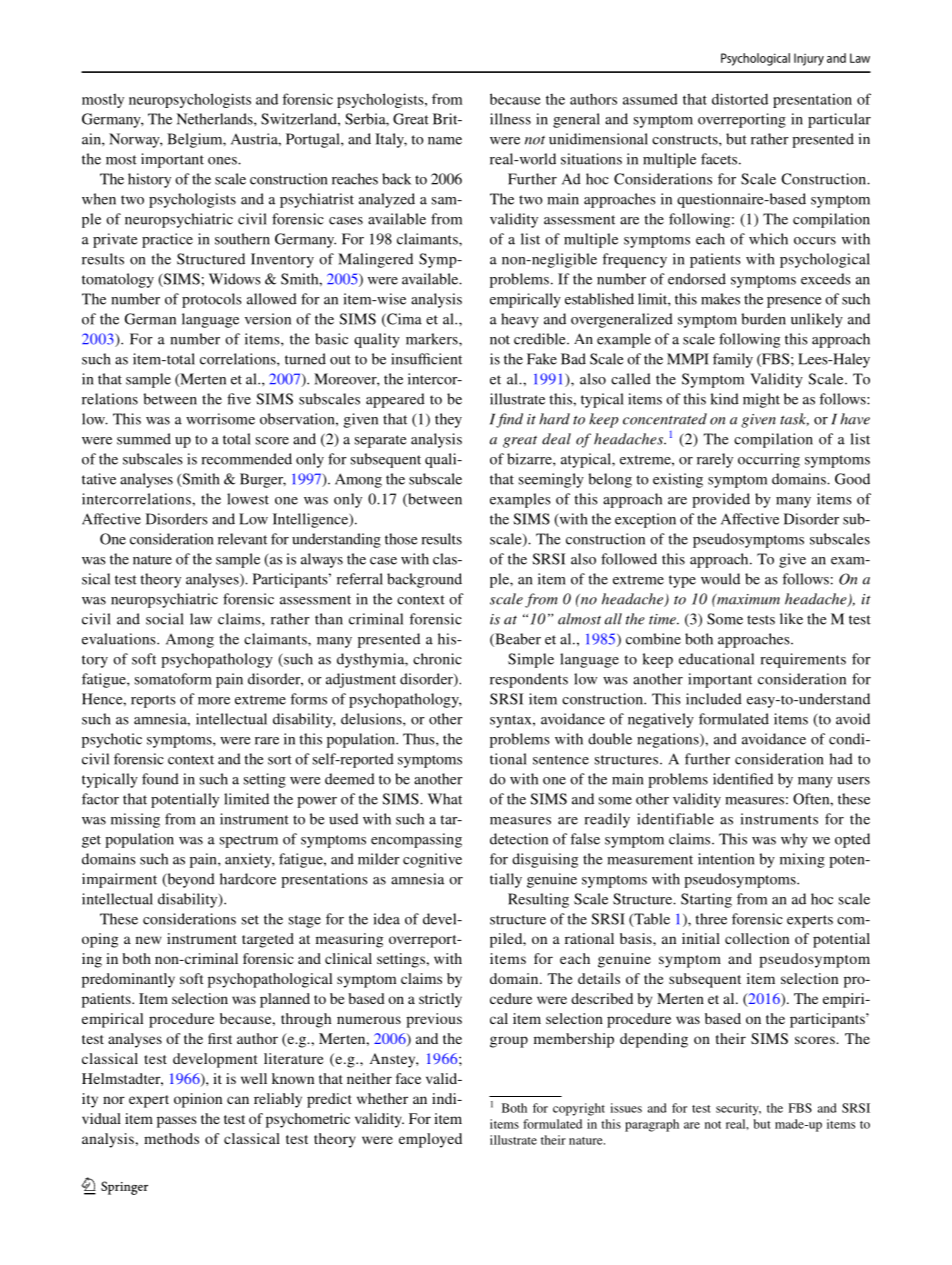 Image resolution: width=952 pixels, height=1265 pixels. What do you see at coordinates (740, 99) in the screenshot?
I see `distorted` at bounding box center [740, 99].
